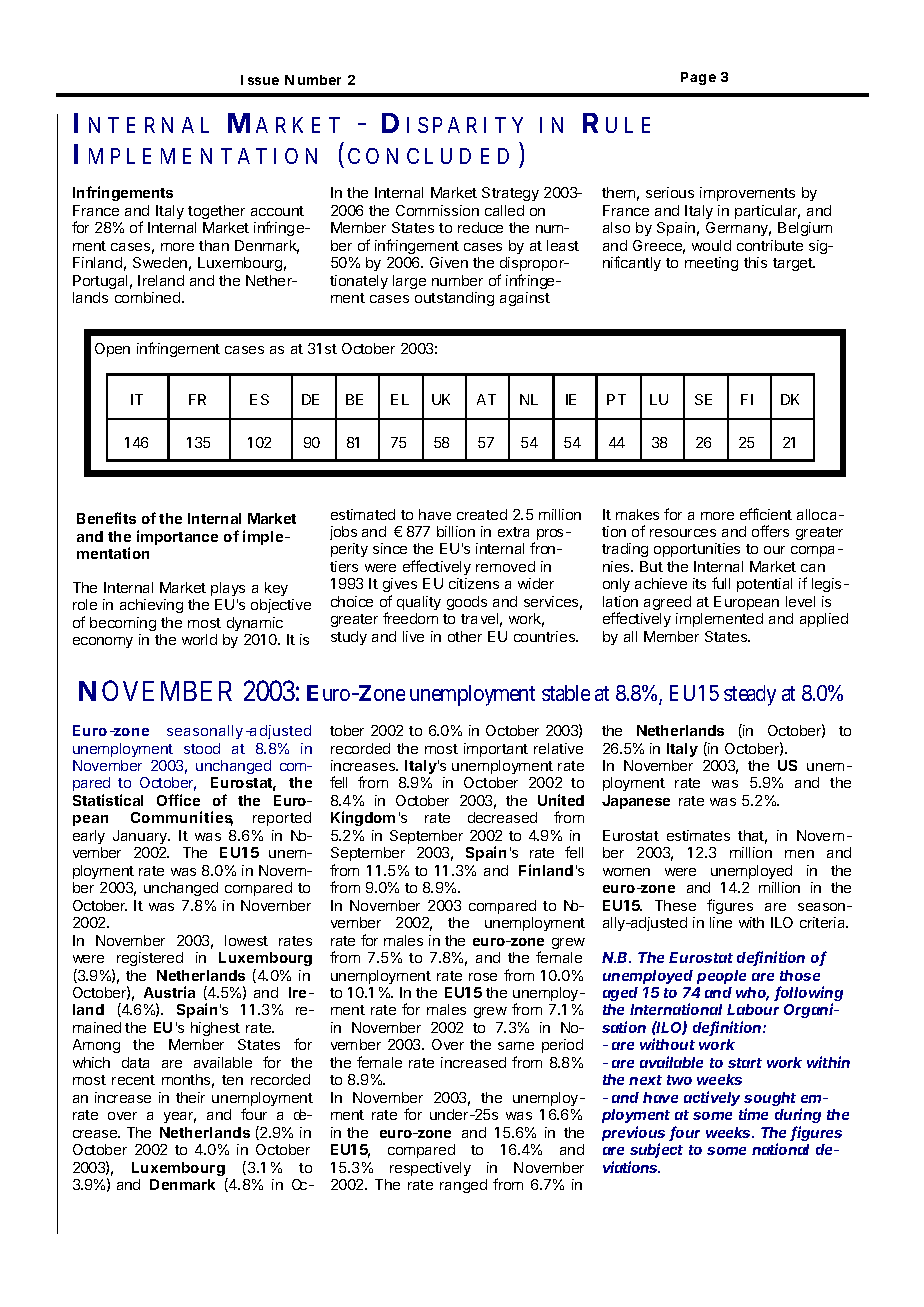  What do you see at coordinates (216, 212) in the page?
I see `together` at bounding box center [216, 212].
